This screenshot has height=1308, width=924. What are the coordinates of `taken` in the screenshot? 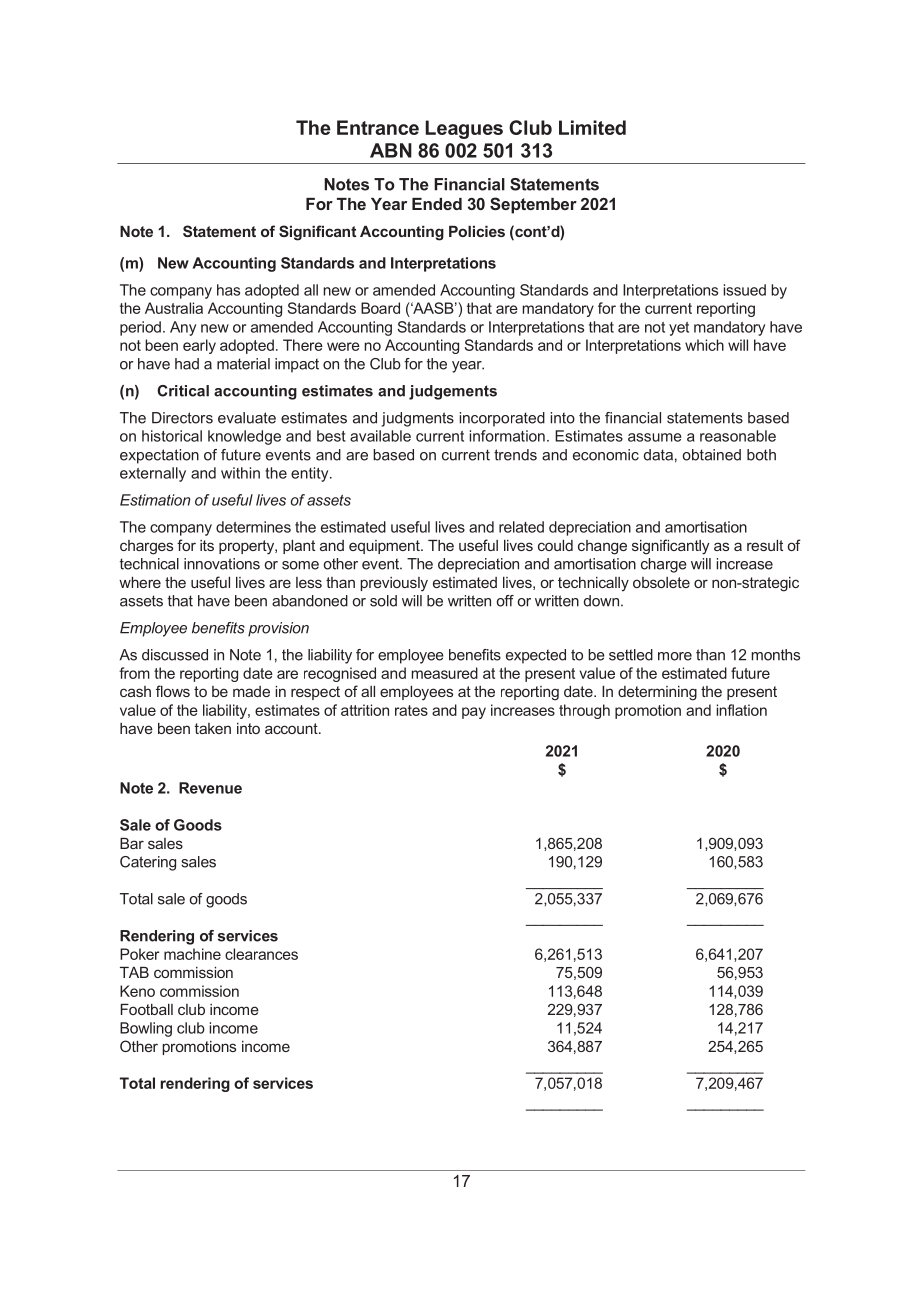 It's located at (213, 728).
